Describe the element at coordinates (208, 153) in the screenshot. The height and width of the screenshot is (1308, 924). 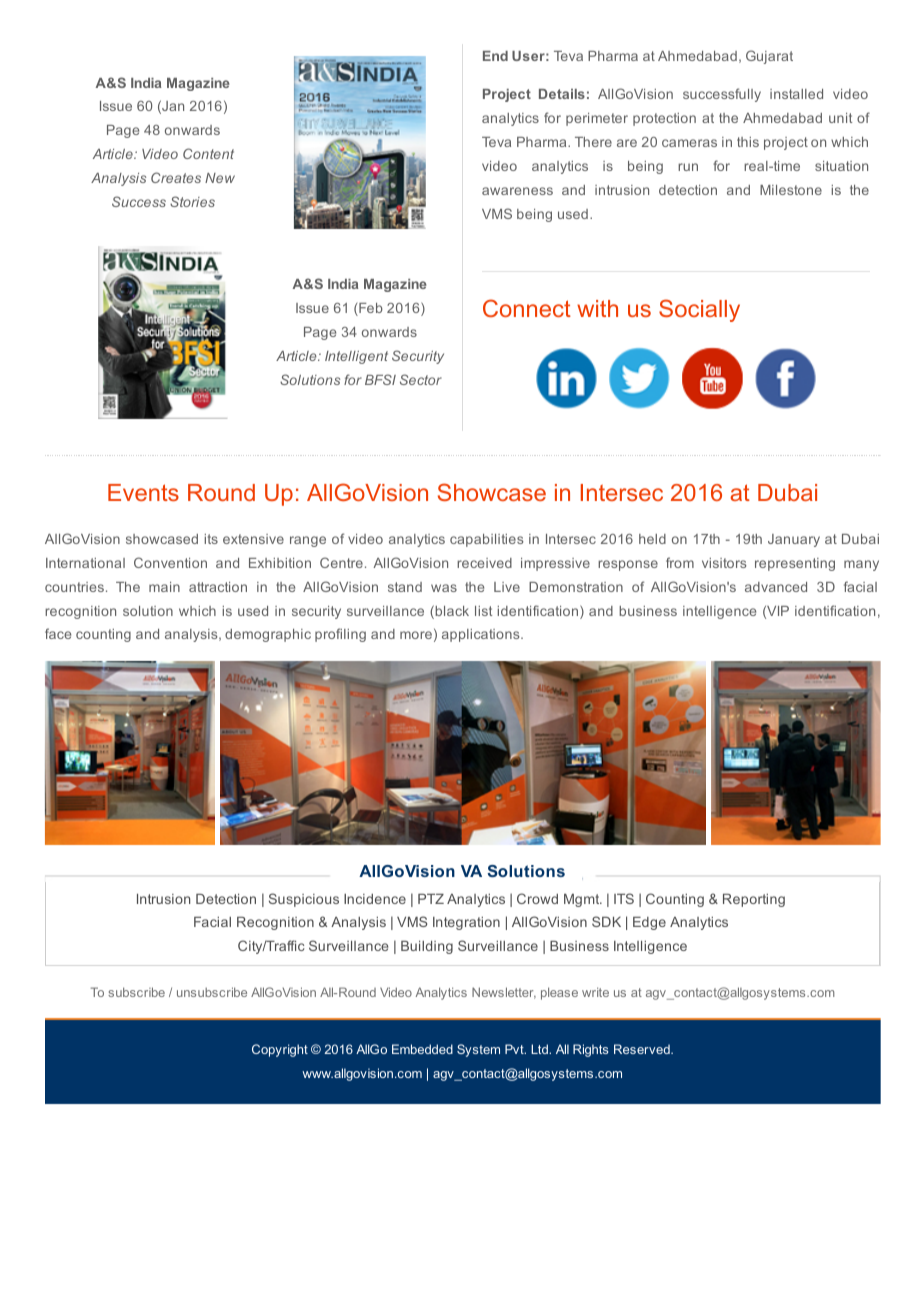
I see `Content` at that location.
